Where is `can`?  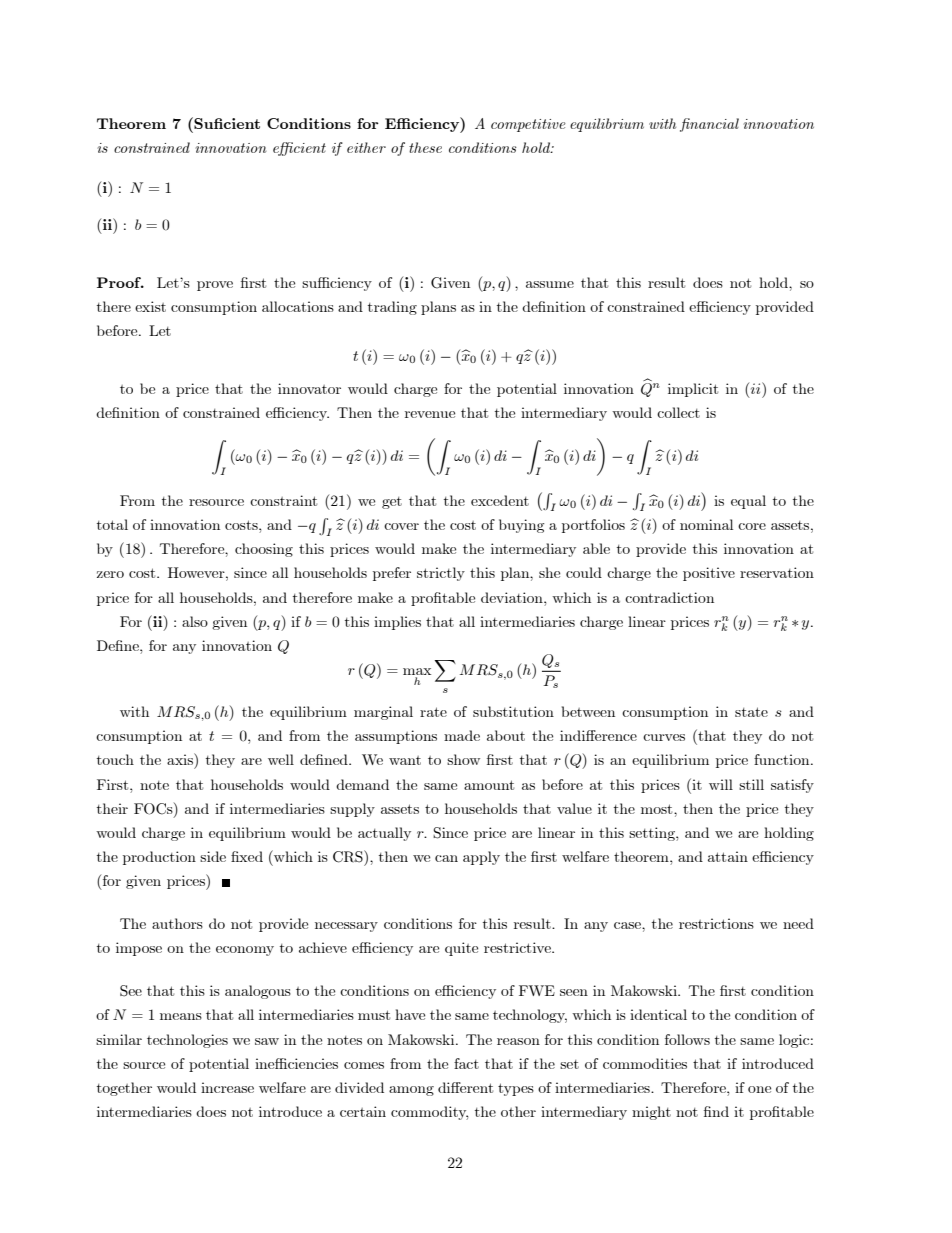
can is located at coordinates (446, 858).
